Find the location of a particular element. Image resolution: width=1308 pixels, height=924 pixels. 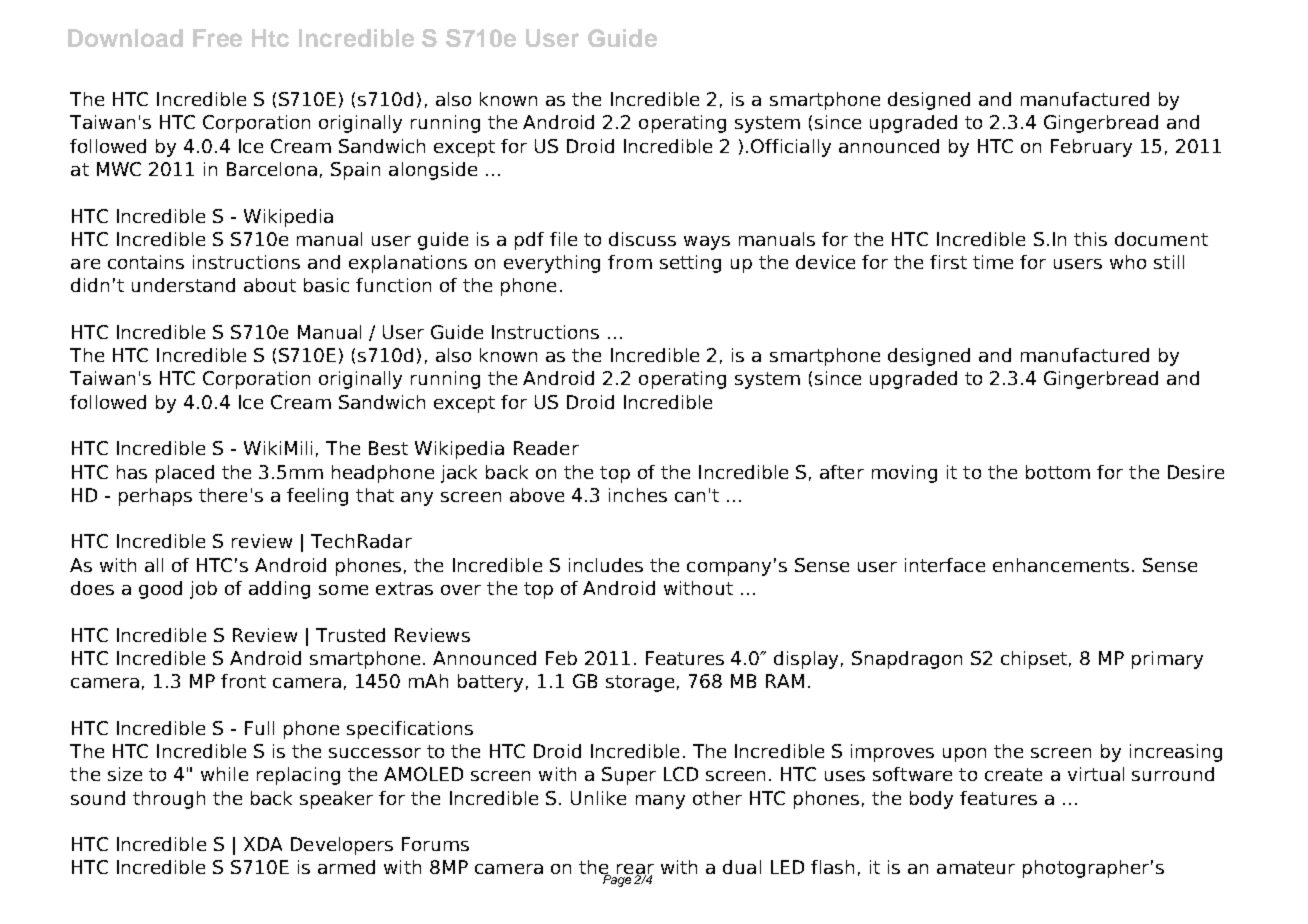

rear is located at coordinates (635, 870).
